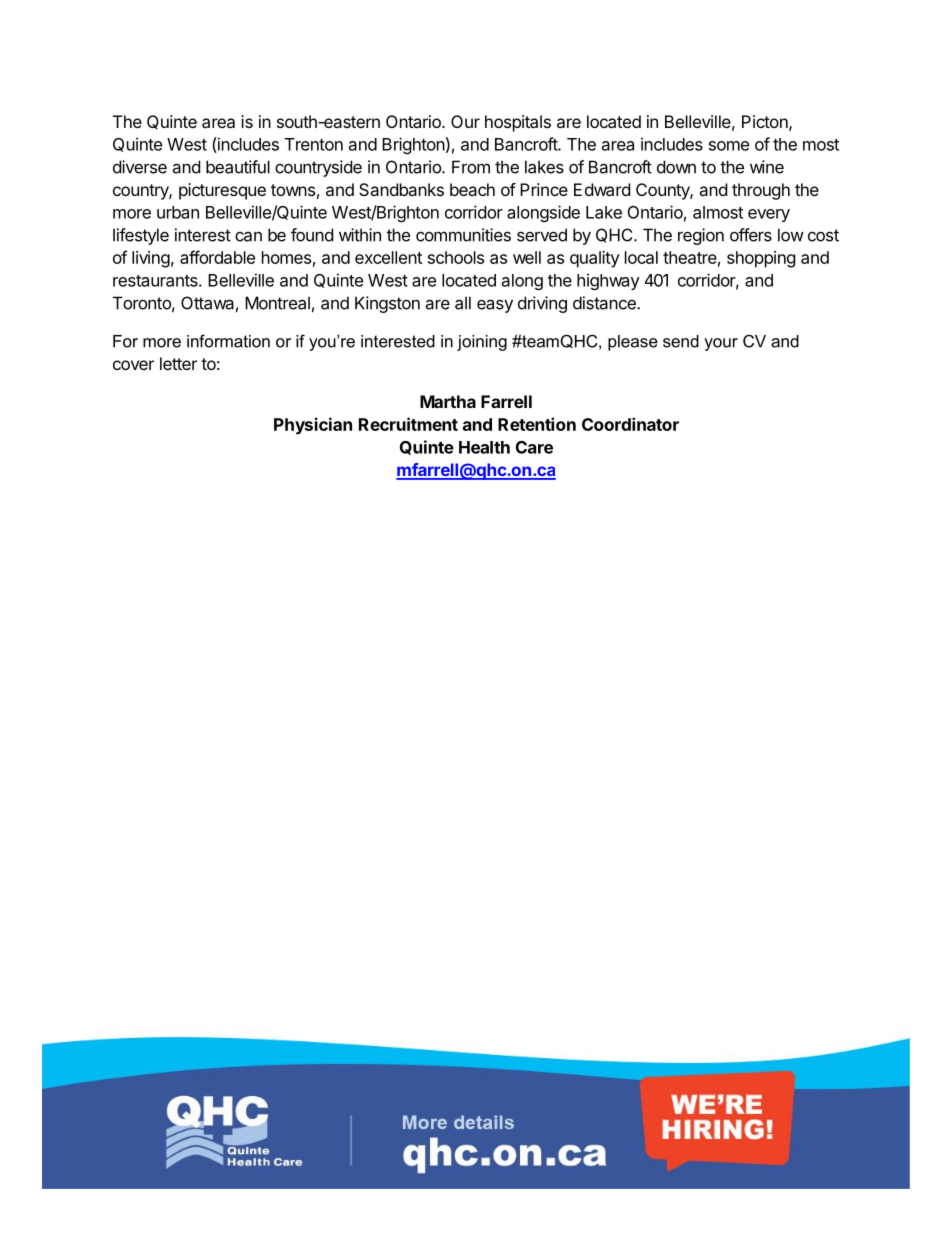 The width and height of the screenshot is (952, 1233). I want to click on shopping, so click(761, 259).
